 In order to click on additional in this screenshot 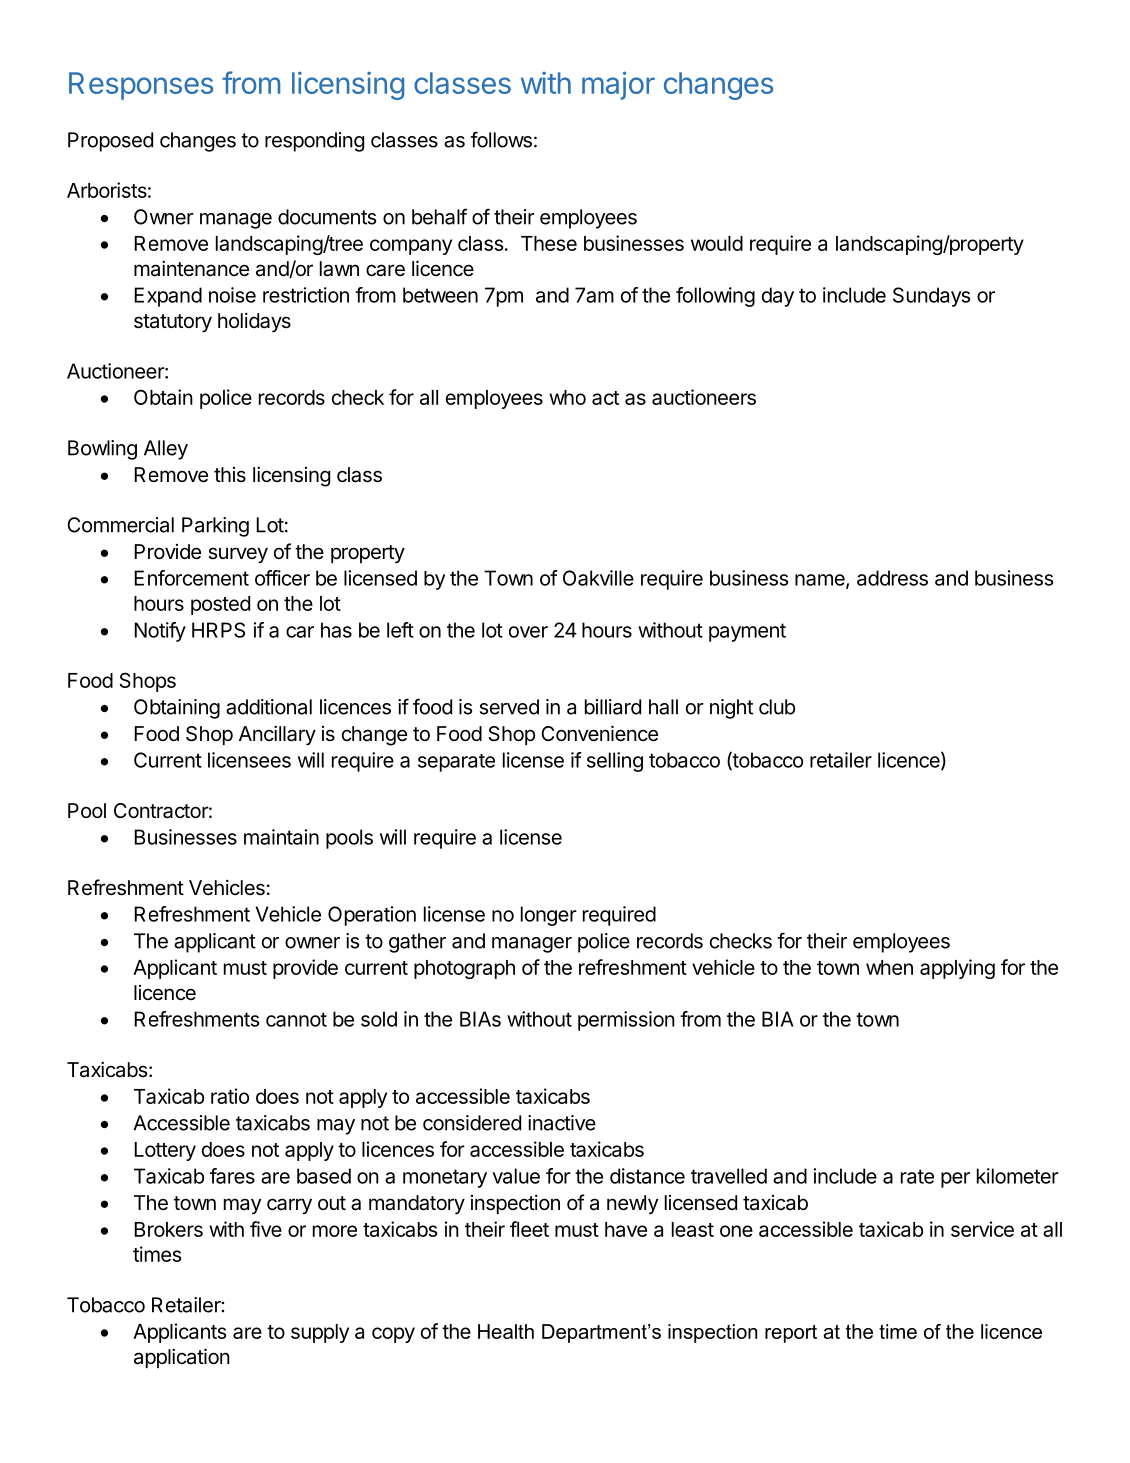, I will do `click(269, 707)`.
